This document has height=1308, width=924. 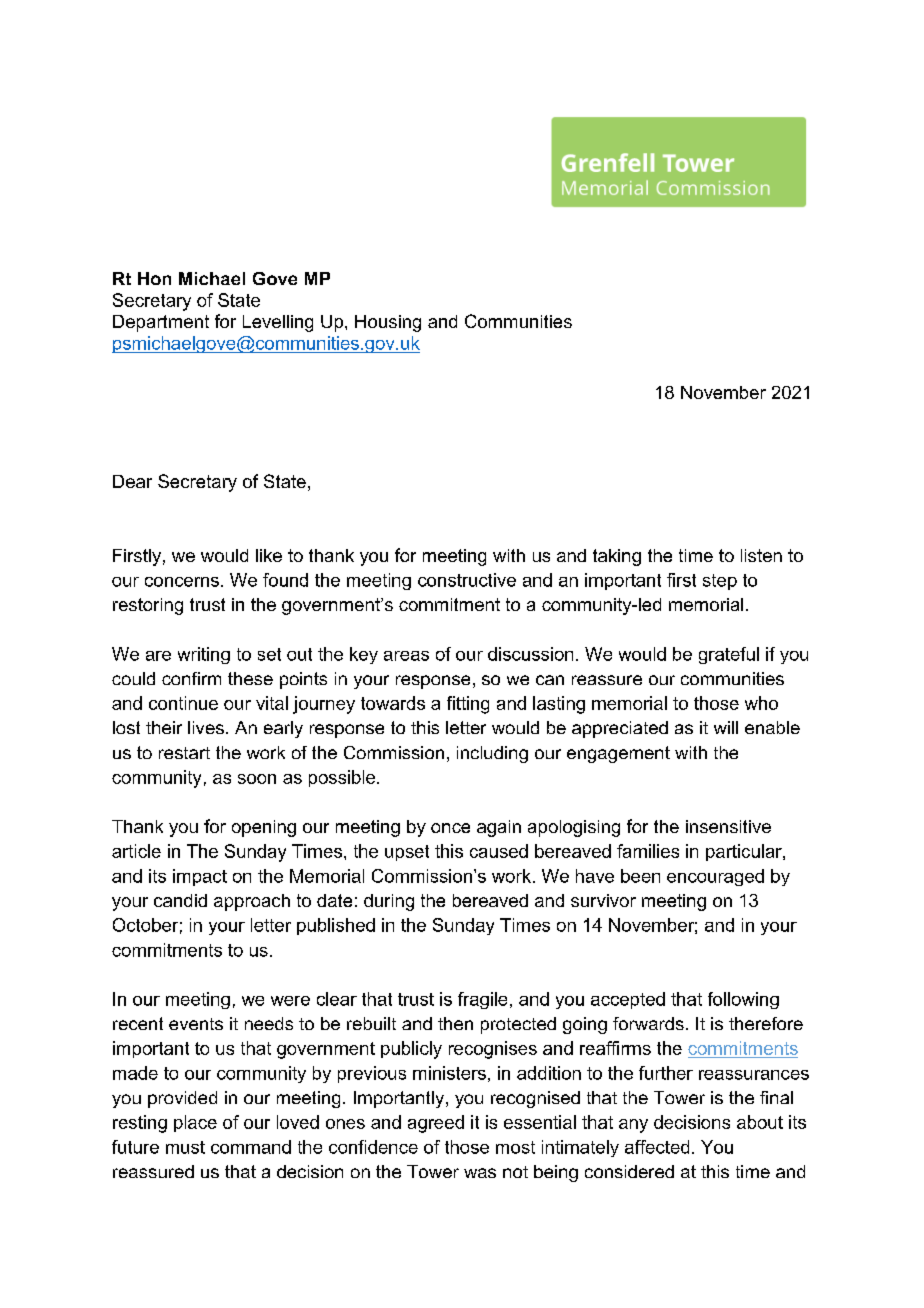 I want to click on lives, so click(x=206, y=727).
